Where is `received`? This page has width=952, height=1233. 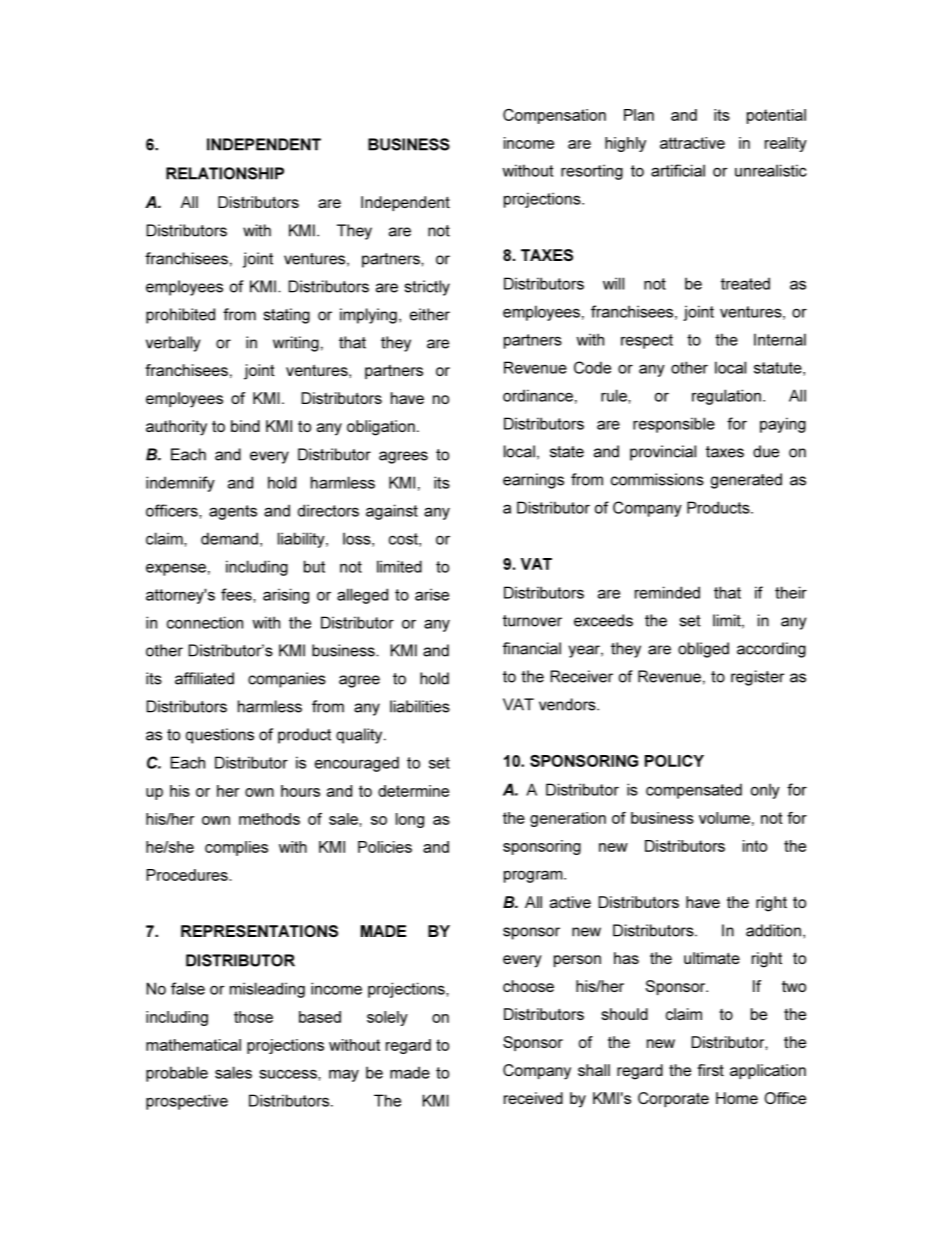
received is located at coordinates (533, 1098).
